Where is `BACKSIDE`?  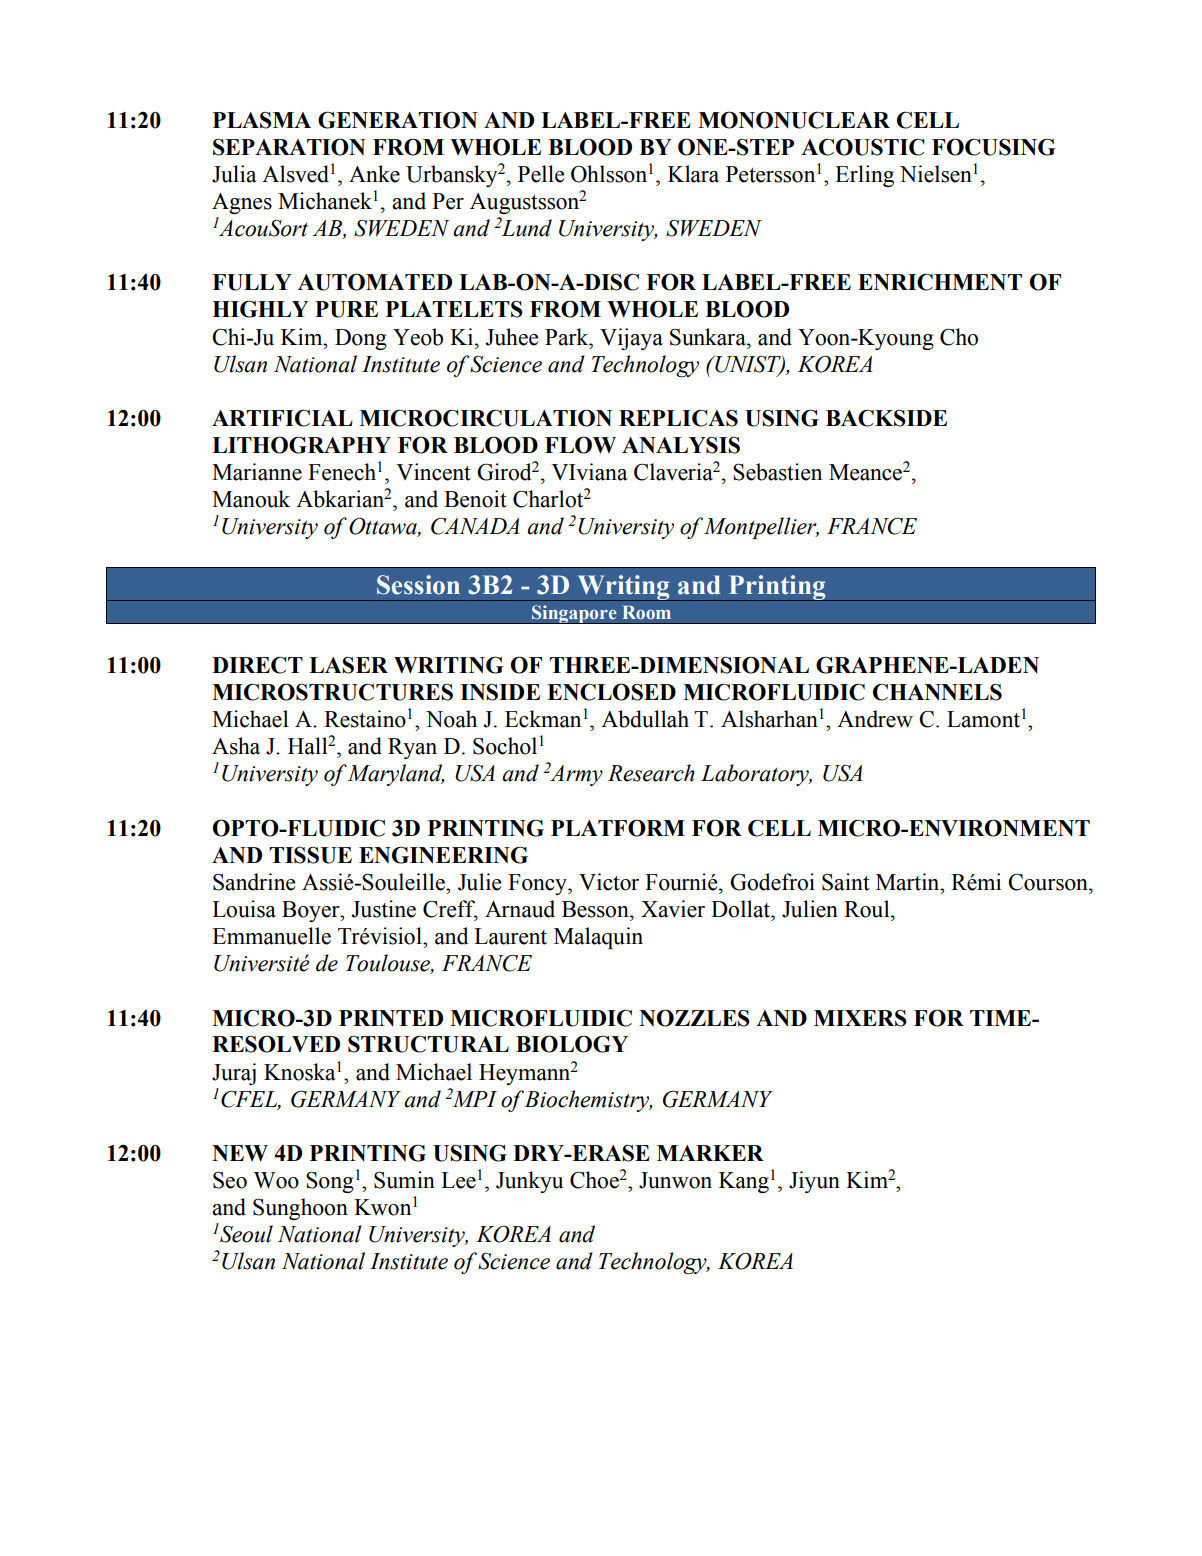 BACKSIDE is located at coordinates (886, 418).
